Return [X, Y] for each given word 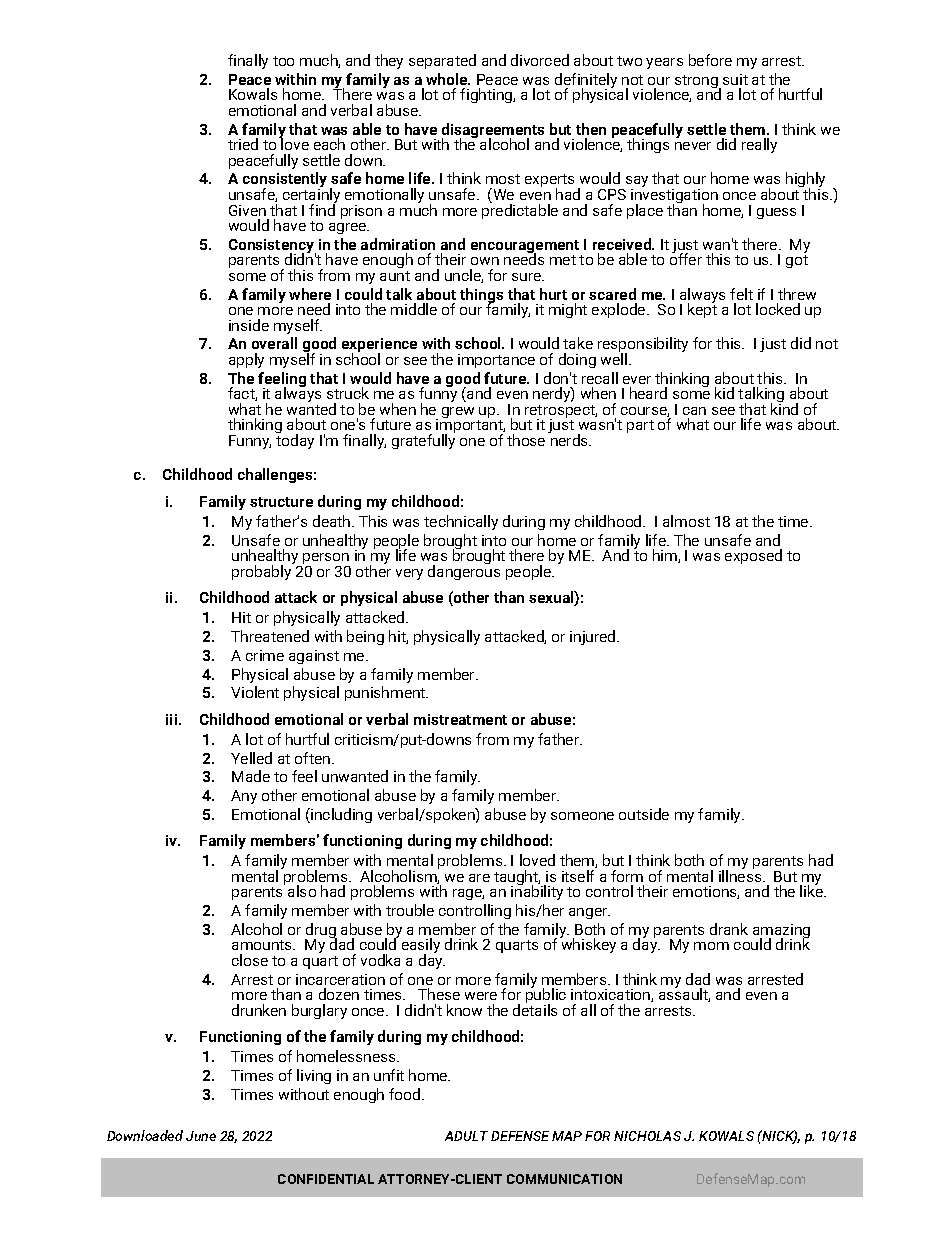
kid [724, 393]
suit [735, 79]
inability [537, 892]
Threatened [270, 636]
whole [448, 79]
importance [496, 361]
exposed [753, 556]
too [283, 61]
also [302, 891]
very [409, 574]
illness [741, 875]
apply [246, 360]
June [201, 1136]
